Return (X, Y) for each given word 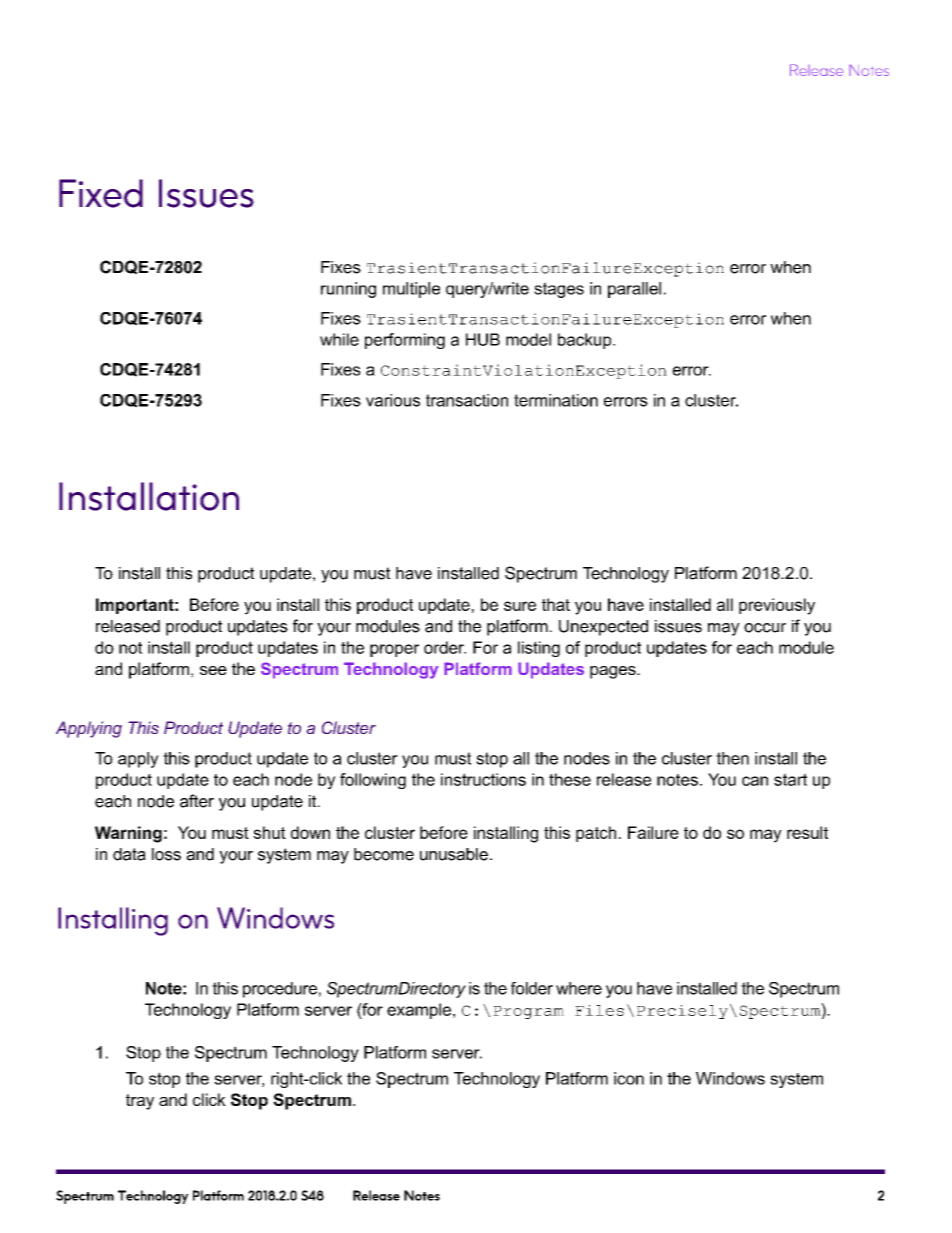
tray (140, 1102)
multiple (411, 290)
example (419, 1011)
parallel (634, 290)
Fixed (101, 193)
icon (629, 1078)
